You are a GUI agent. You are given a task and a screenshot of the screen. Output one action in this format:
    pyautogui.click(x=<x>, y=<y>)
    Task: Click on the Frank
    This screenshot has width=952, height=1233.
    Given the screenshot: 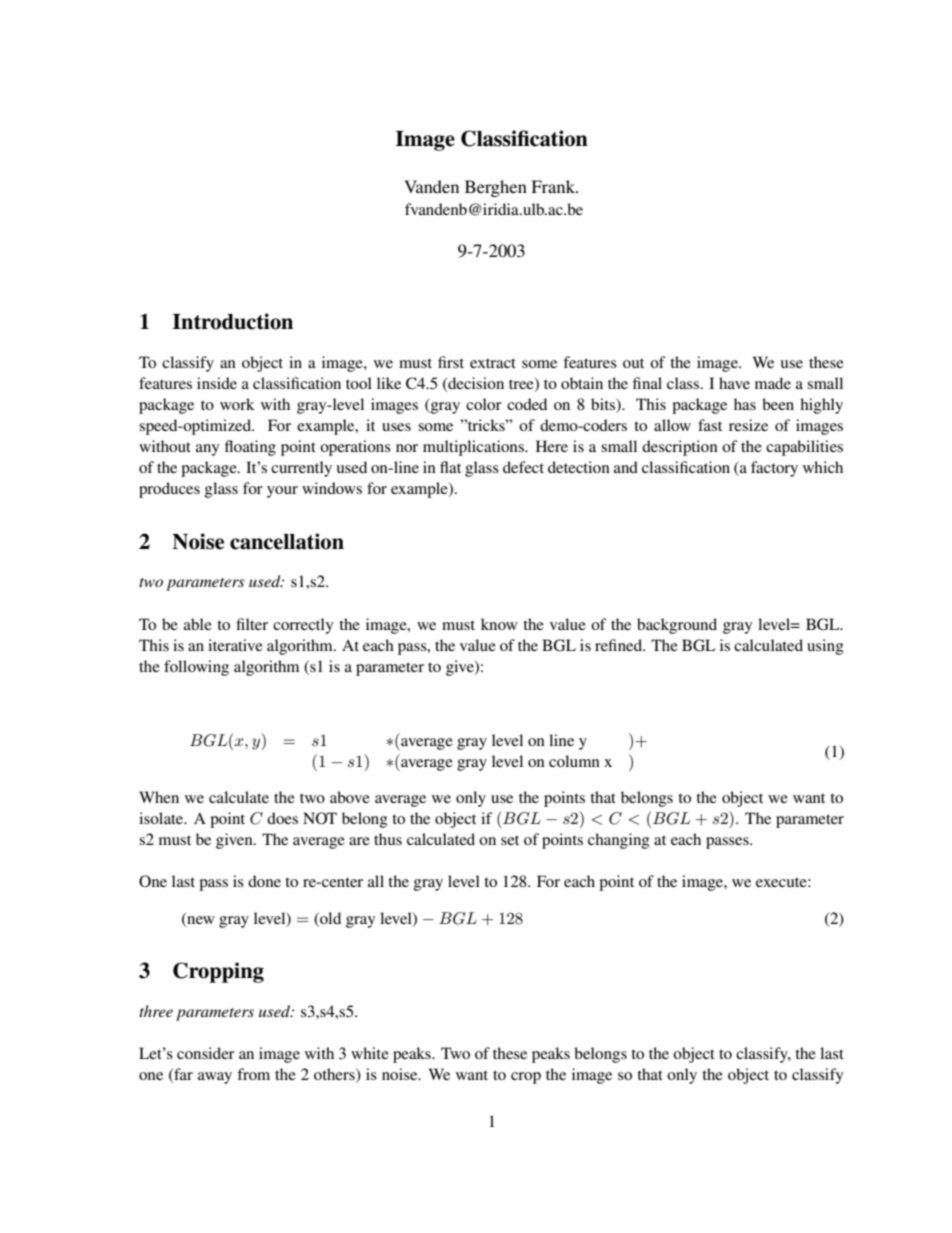 What is the action you would take?
    pyautogui.click(x=554, y=186)
